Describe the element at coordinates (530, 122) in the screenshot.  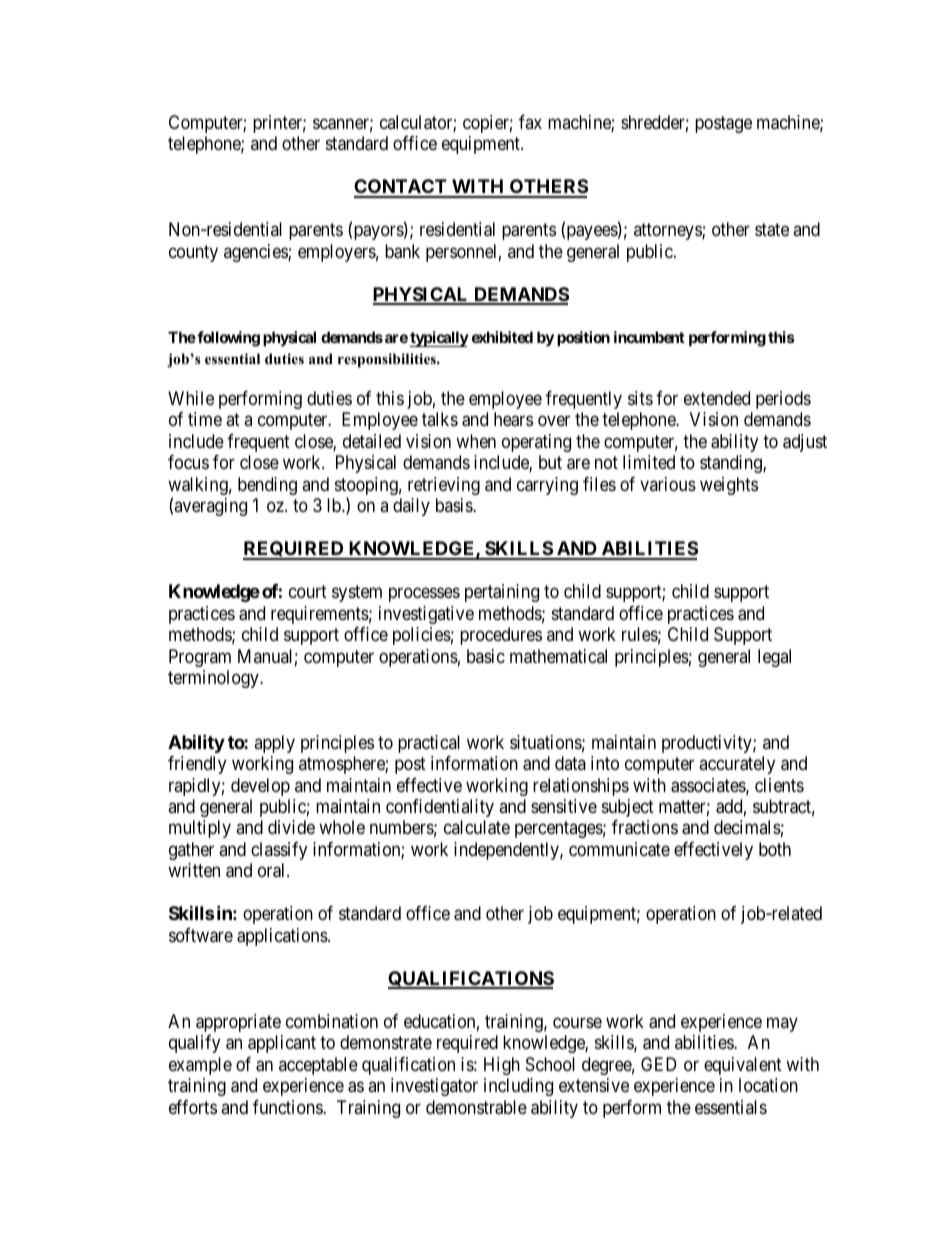
I see `fax` at that location.
